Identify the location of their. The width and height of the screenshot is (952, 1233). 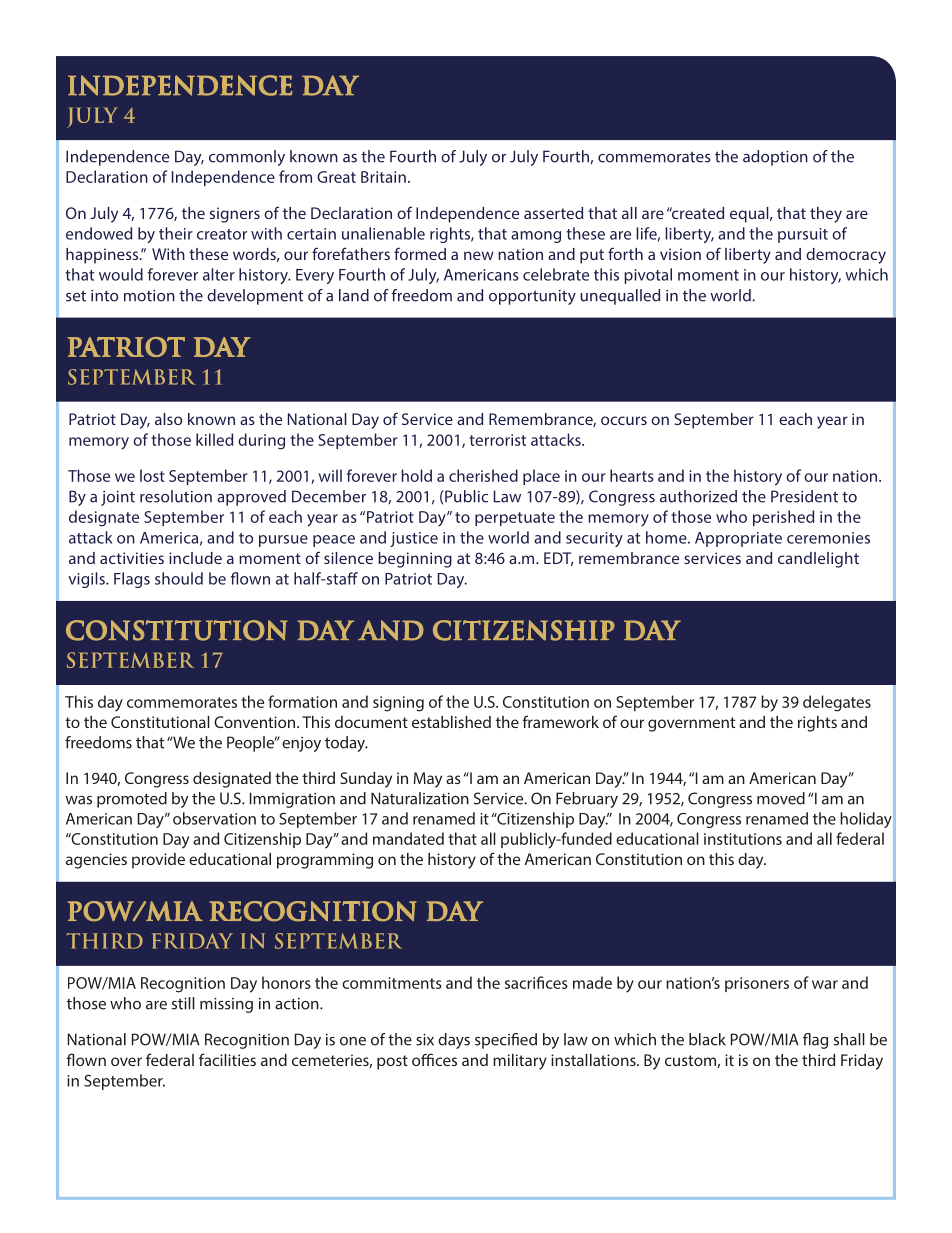
(176, 233).
